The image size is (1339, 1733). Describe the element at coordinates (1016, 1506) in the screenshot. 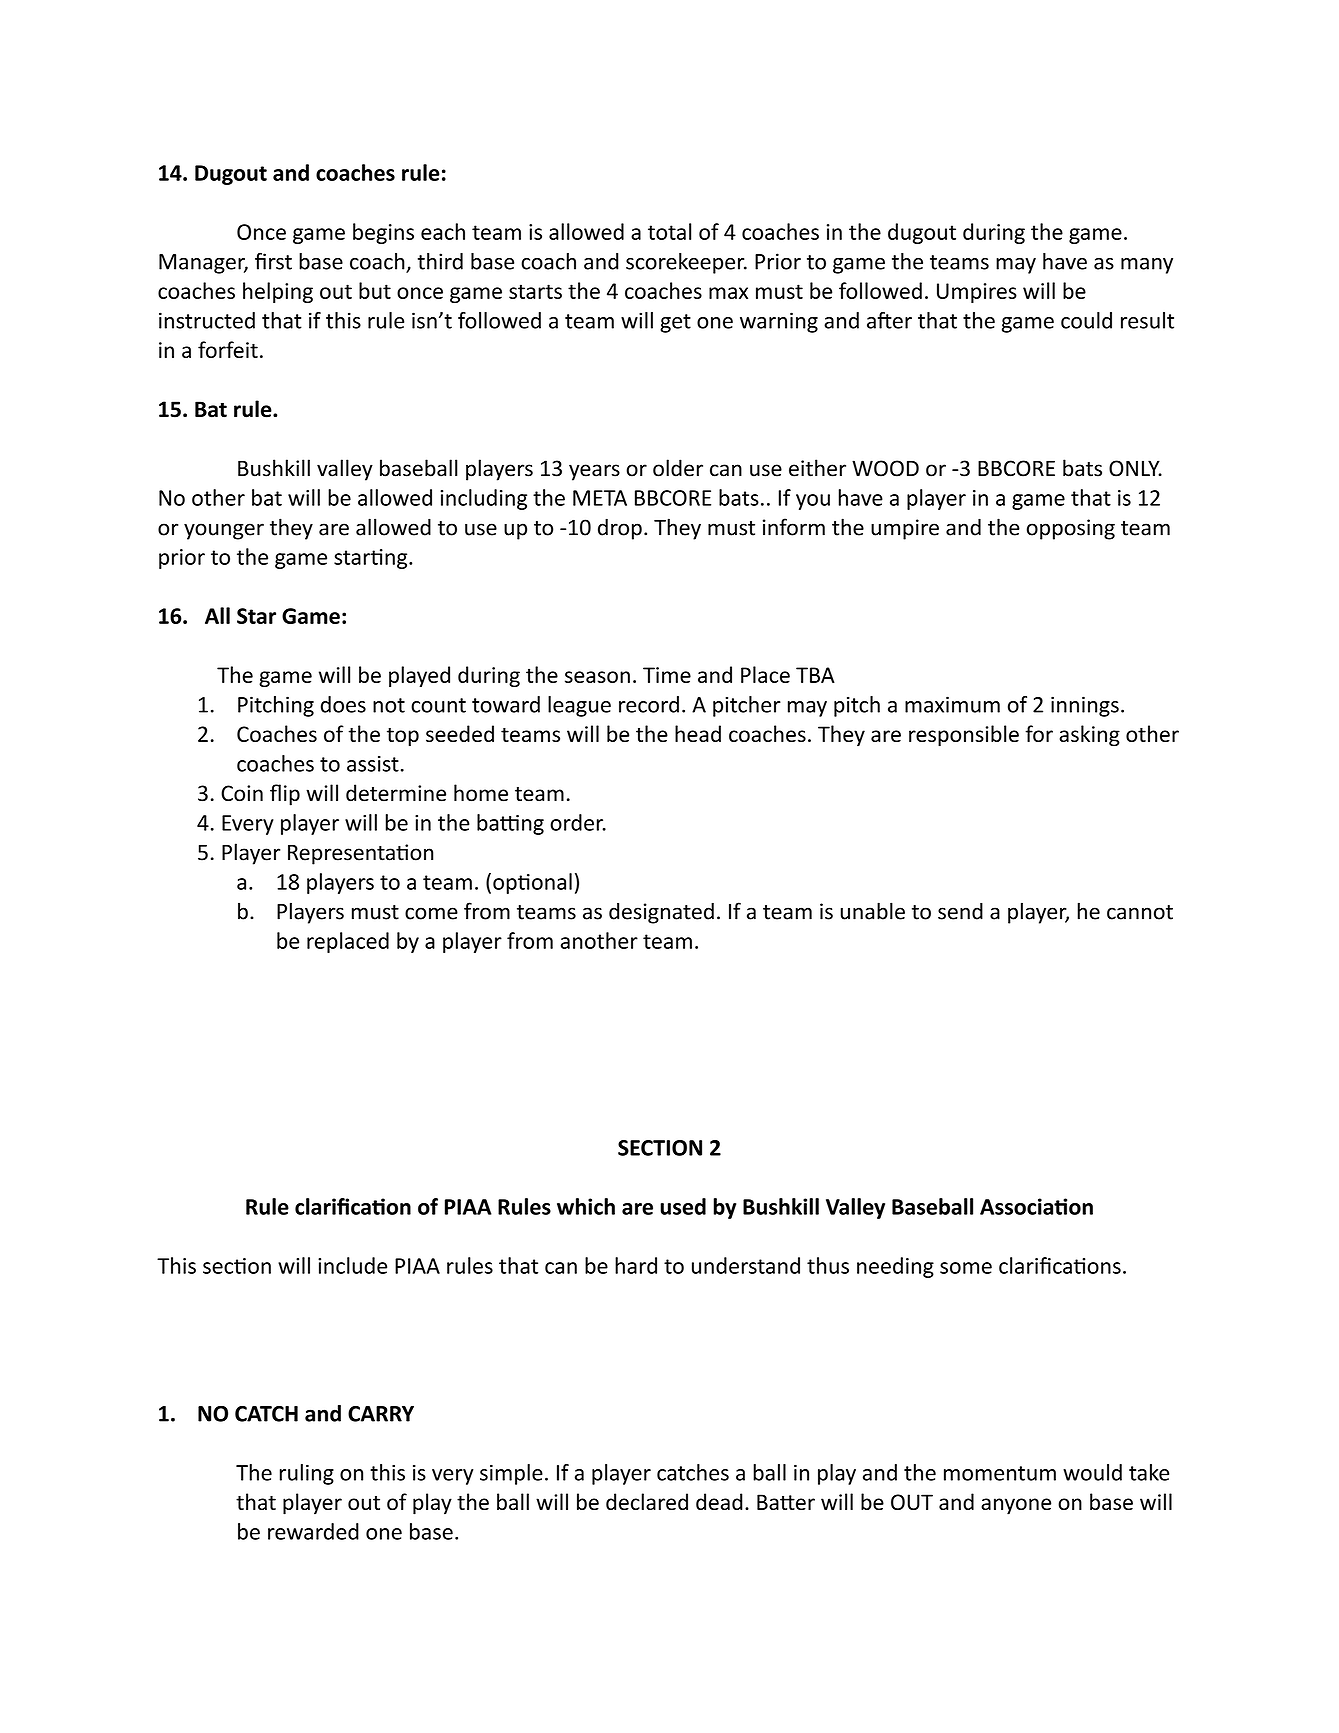

I see `anyone` at that location.
